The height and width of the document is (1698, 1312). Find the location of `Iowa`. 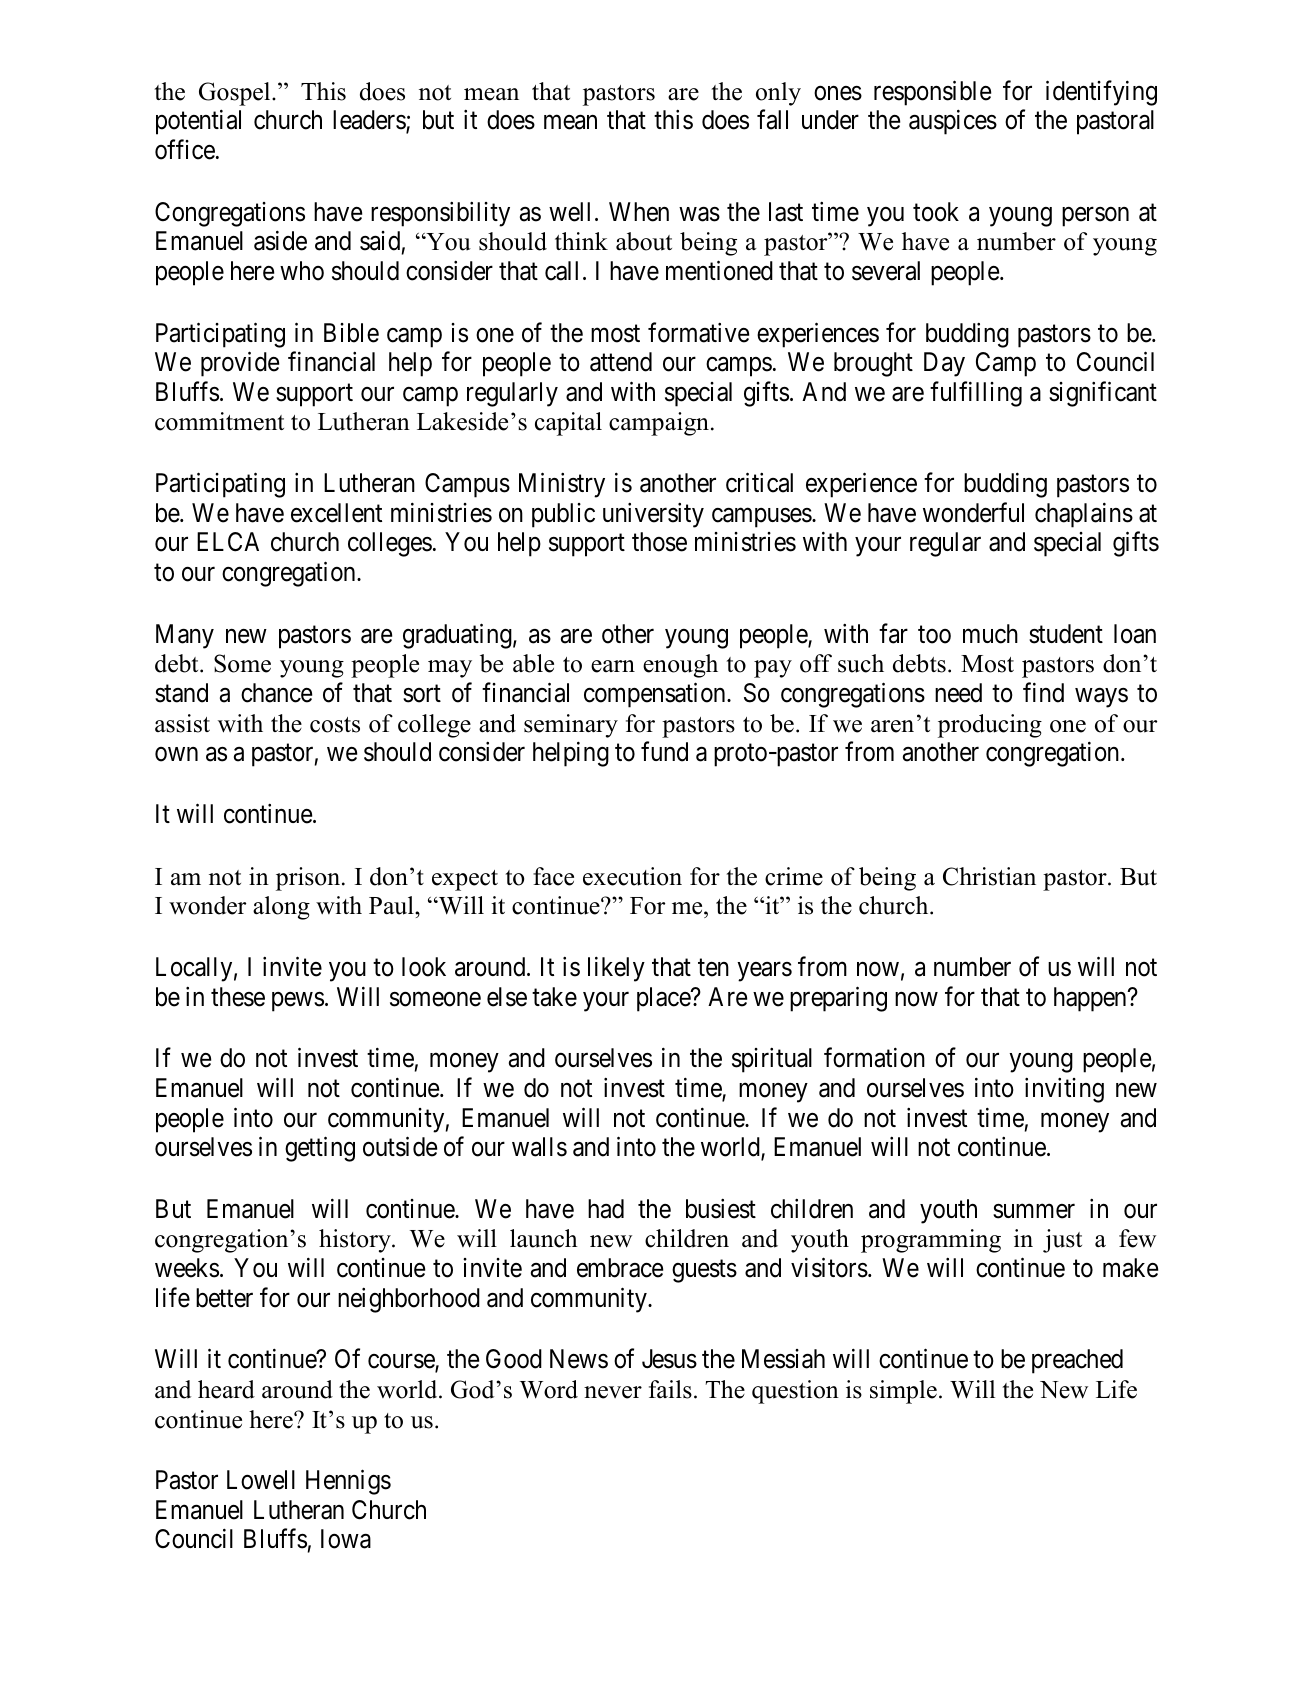

Iowa is located at coordinates (346, 1539).
